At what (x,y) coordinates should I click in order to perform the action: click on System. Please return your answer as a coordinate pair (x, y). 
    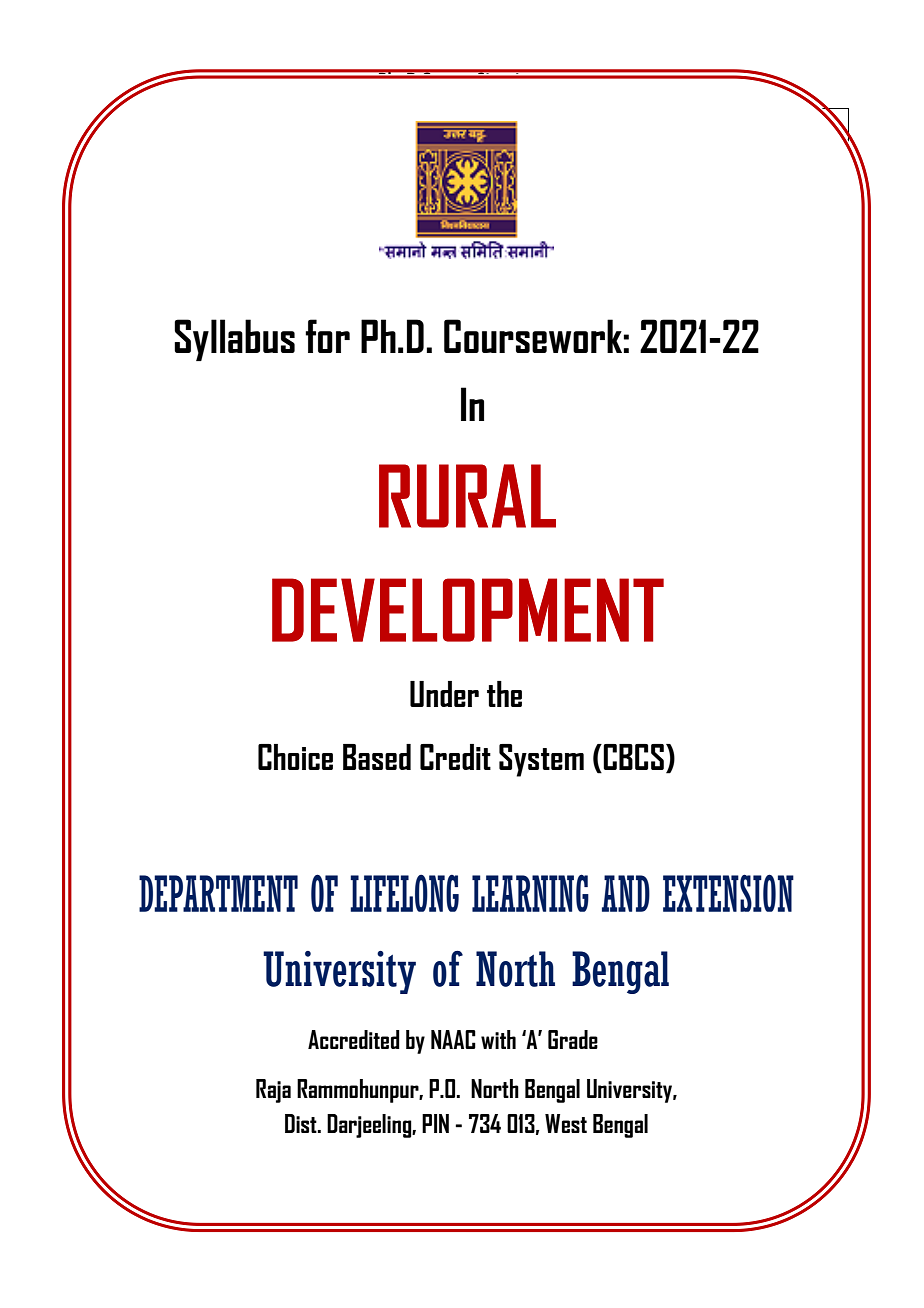
    Looking at the image, I should click on (541, 760).
